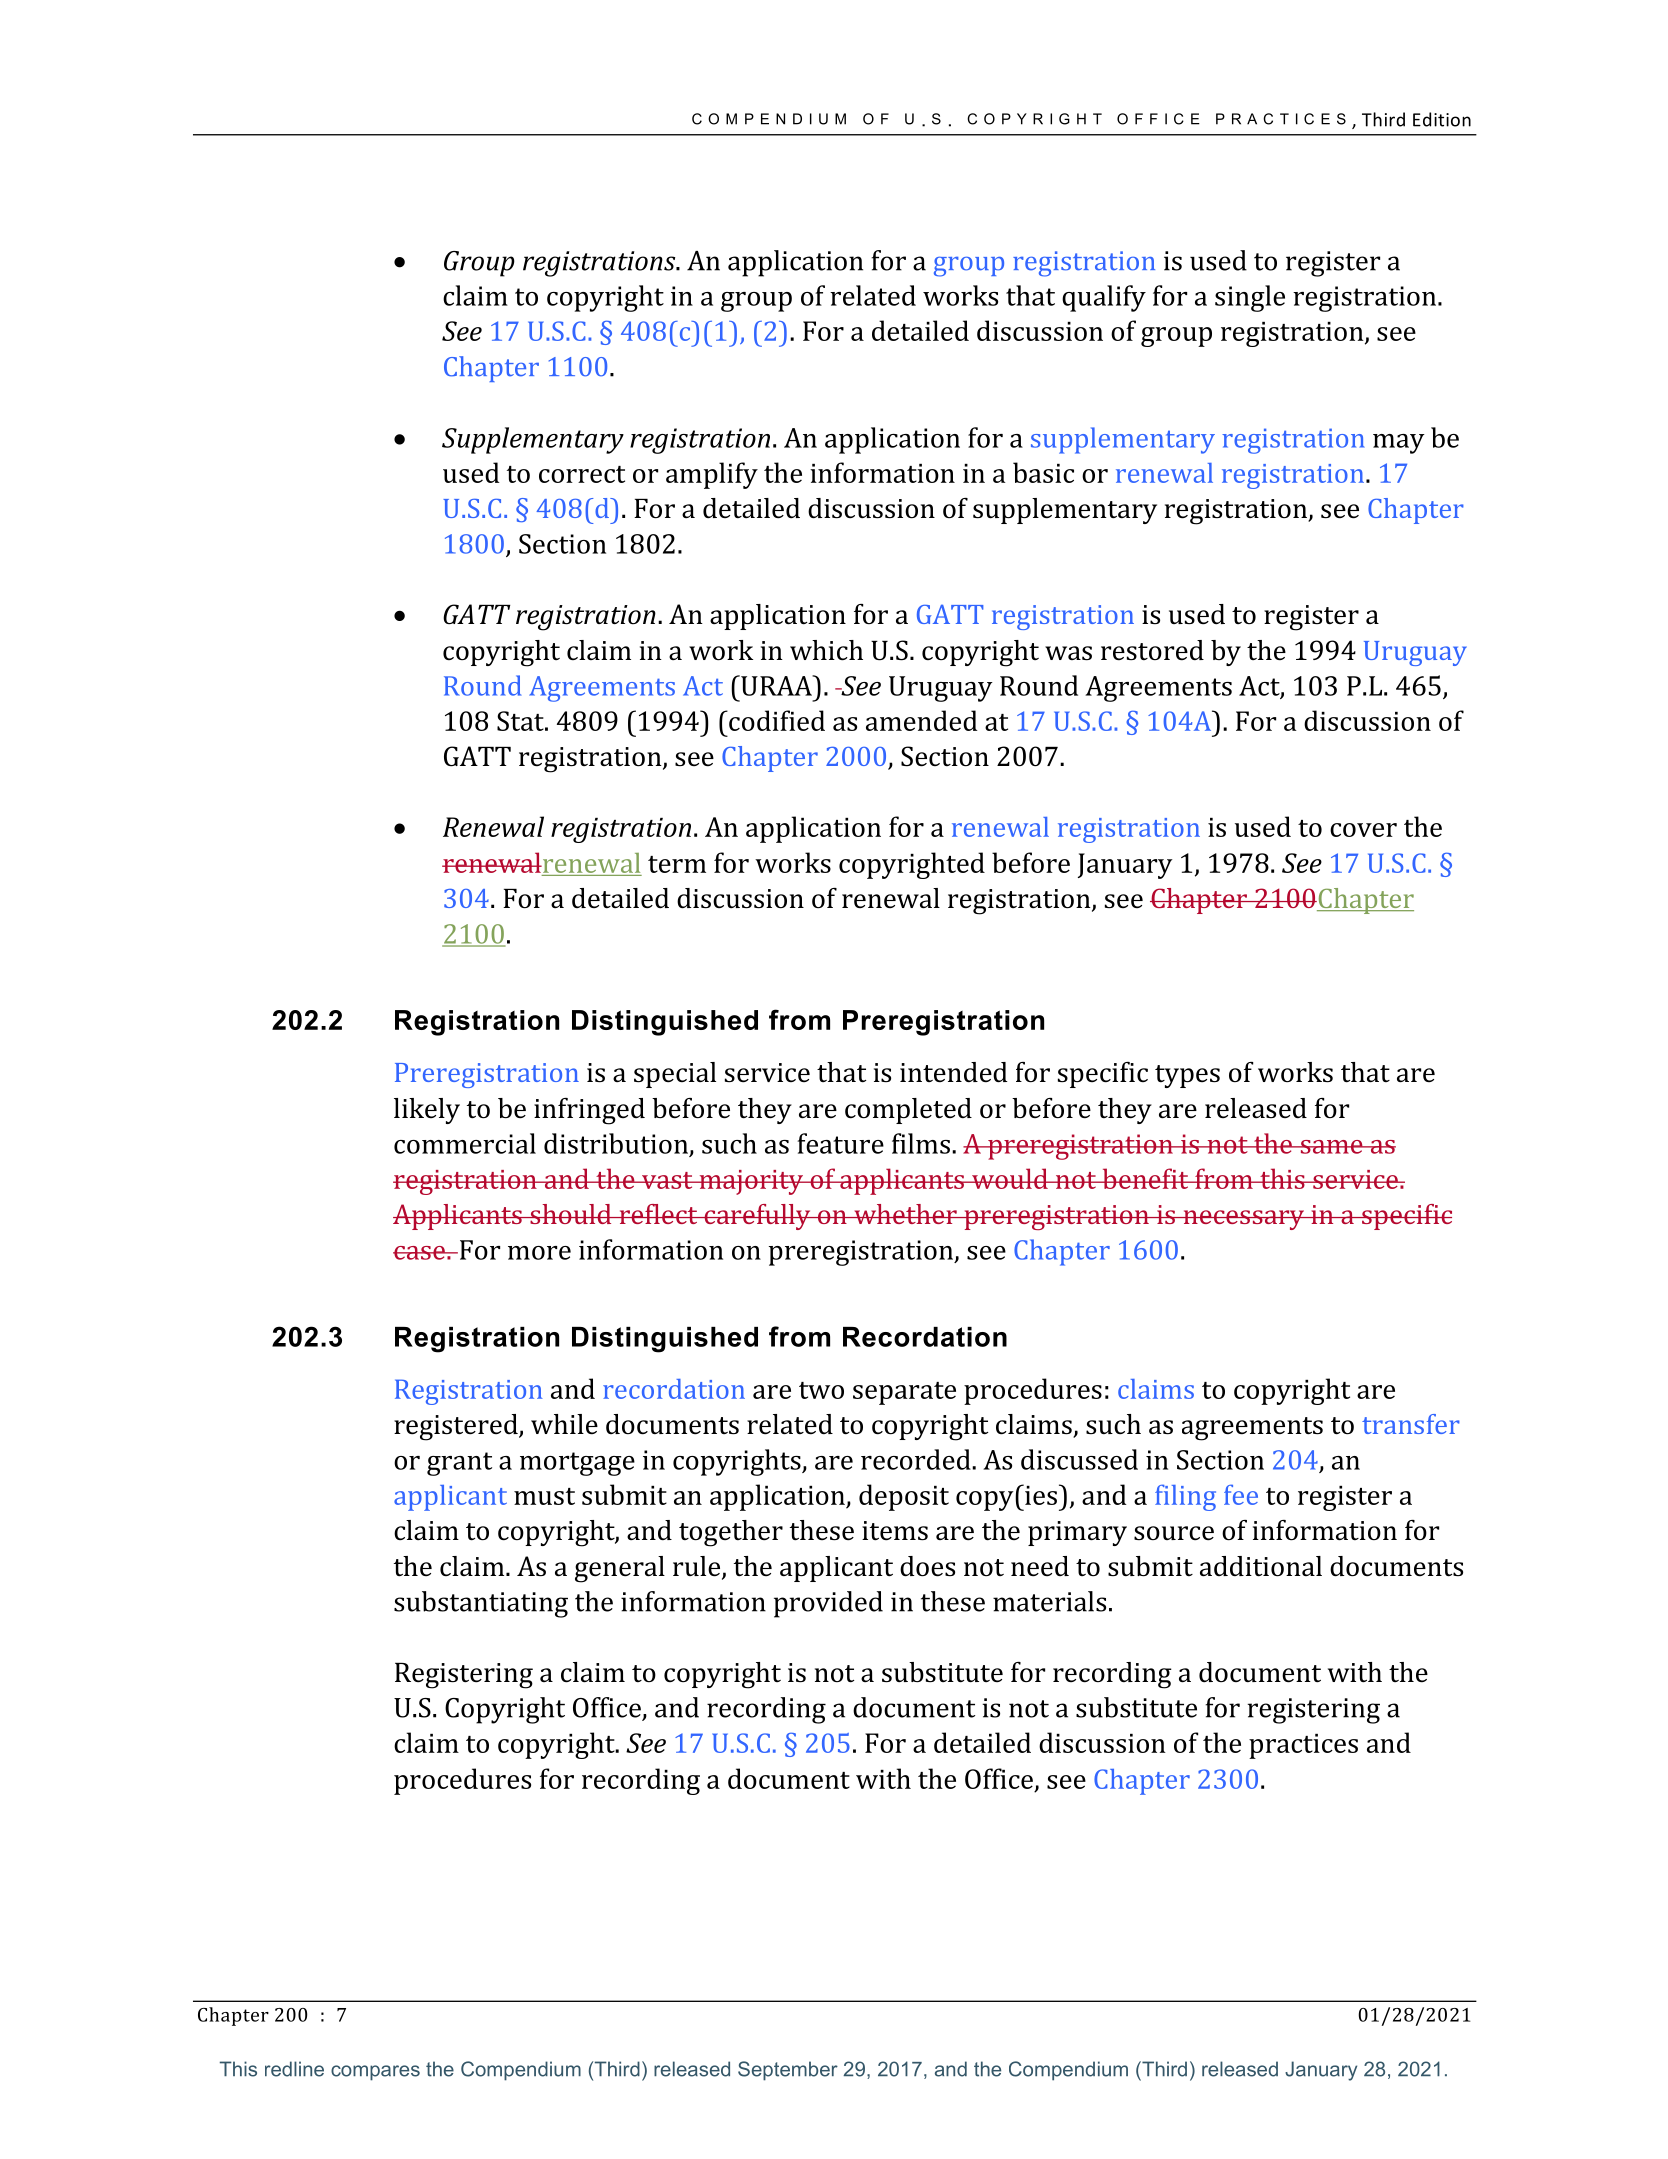 The width and height of the screenshot is (1668, 2159). What do you see at coordinates (1250, 298) in the screenshot?
I see `single` at bounding box center [1250, 298].
